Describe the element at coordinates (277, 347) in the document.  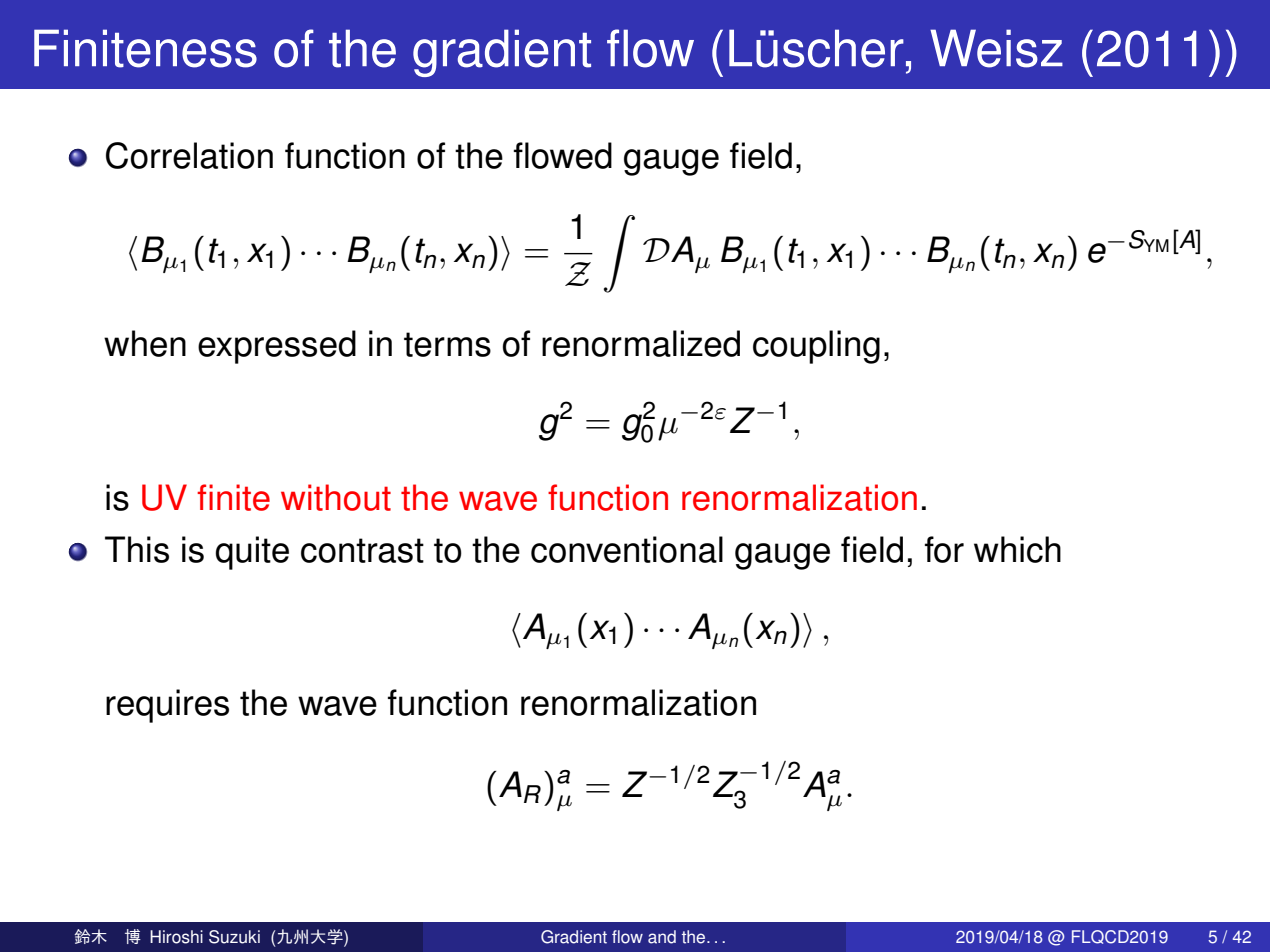
I see `expressed` at that location.
